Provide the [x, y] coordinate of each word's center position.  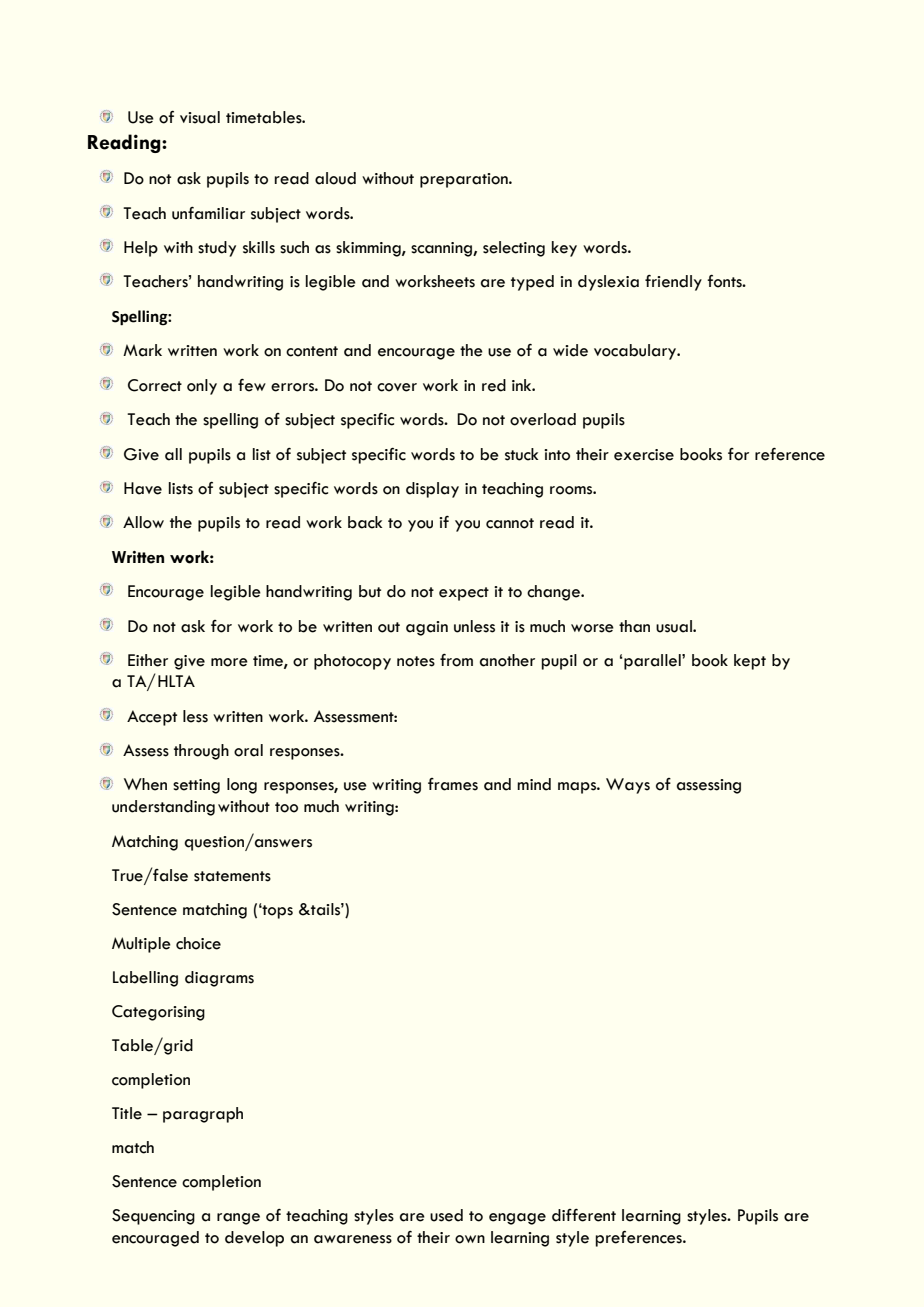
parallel [652, 662]
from [456, 660]
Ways [628, 786]
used [446, 1215]
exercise [644, 455]
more [229, 662]
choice [198, 943]
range [238, 1219]
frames [453, 784]
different [584, 1215]
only [202, 387]
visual [200, 117]
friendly [673, 283]
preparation [465, 180]
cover [397, 387]
